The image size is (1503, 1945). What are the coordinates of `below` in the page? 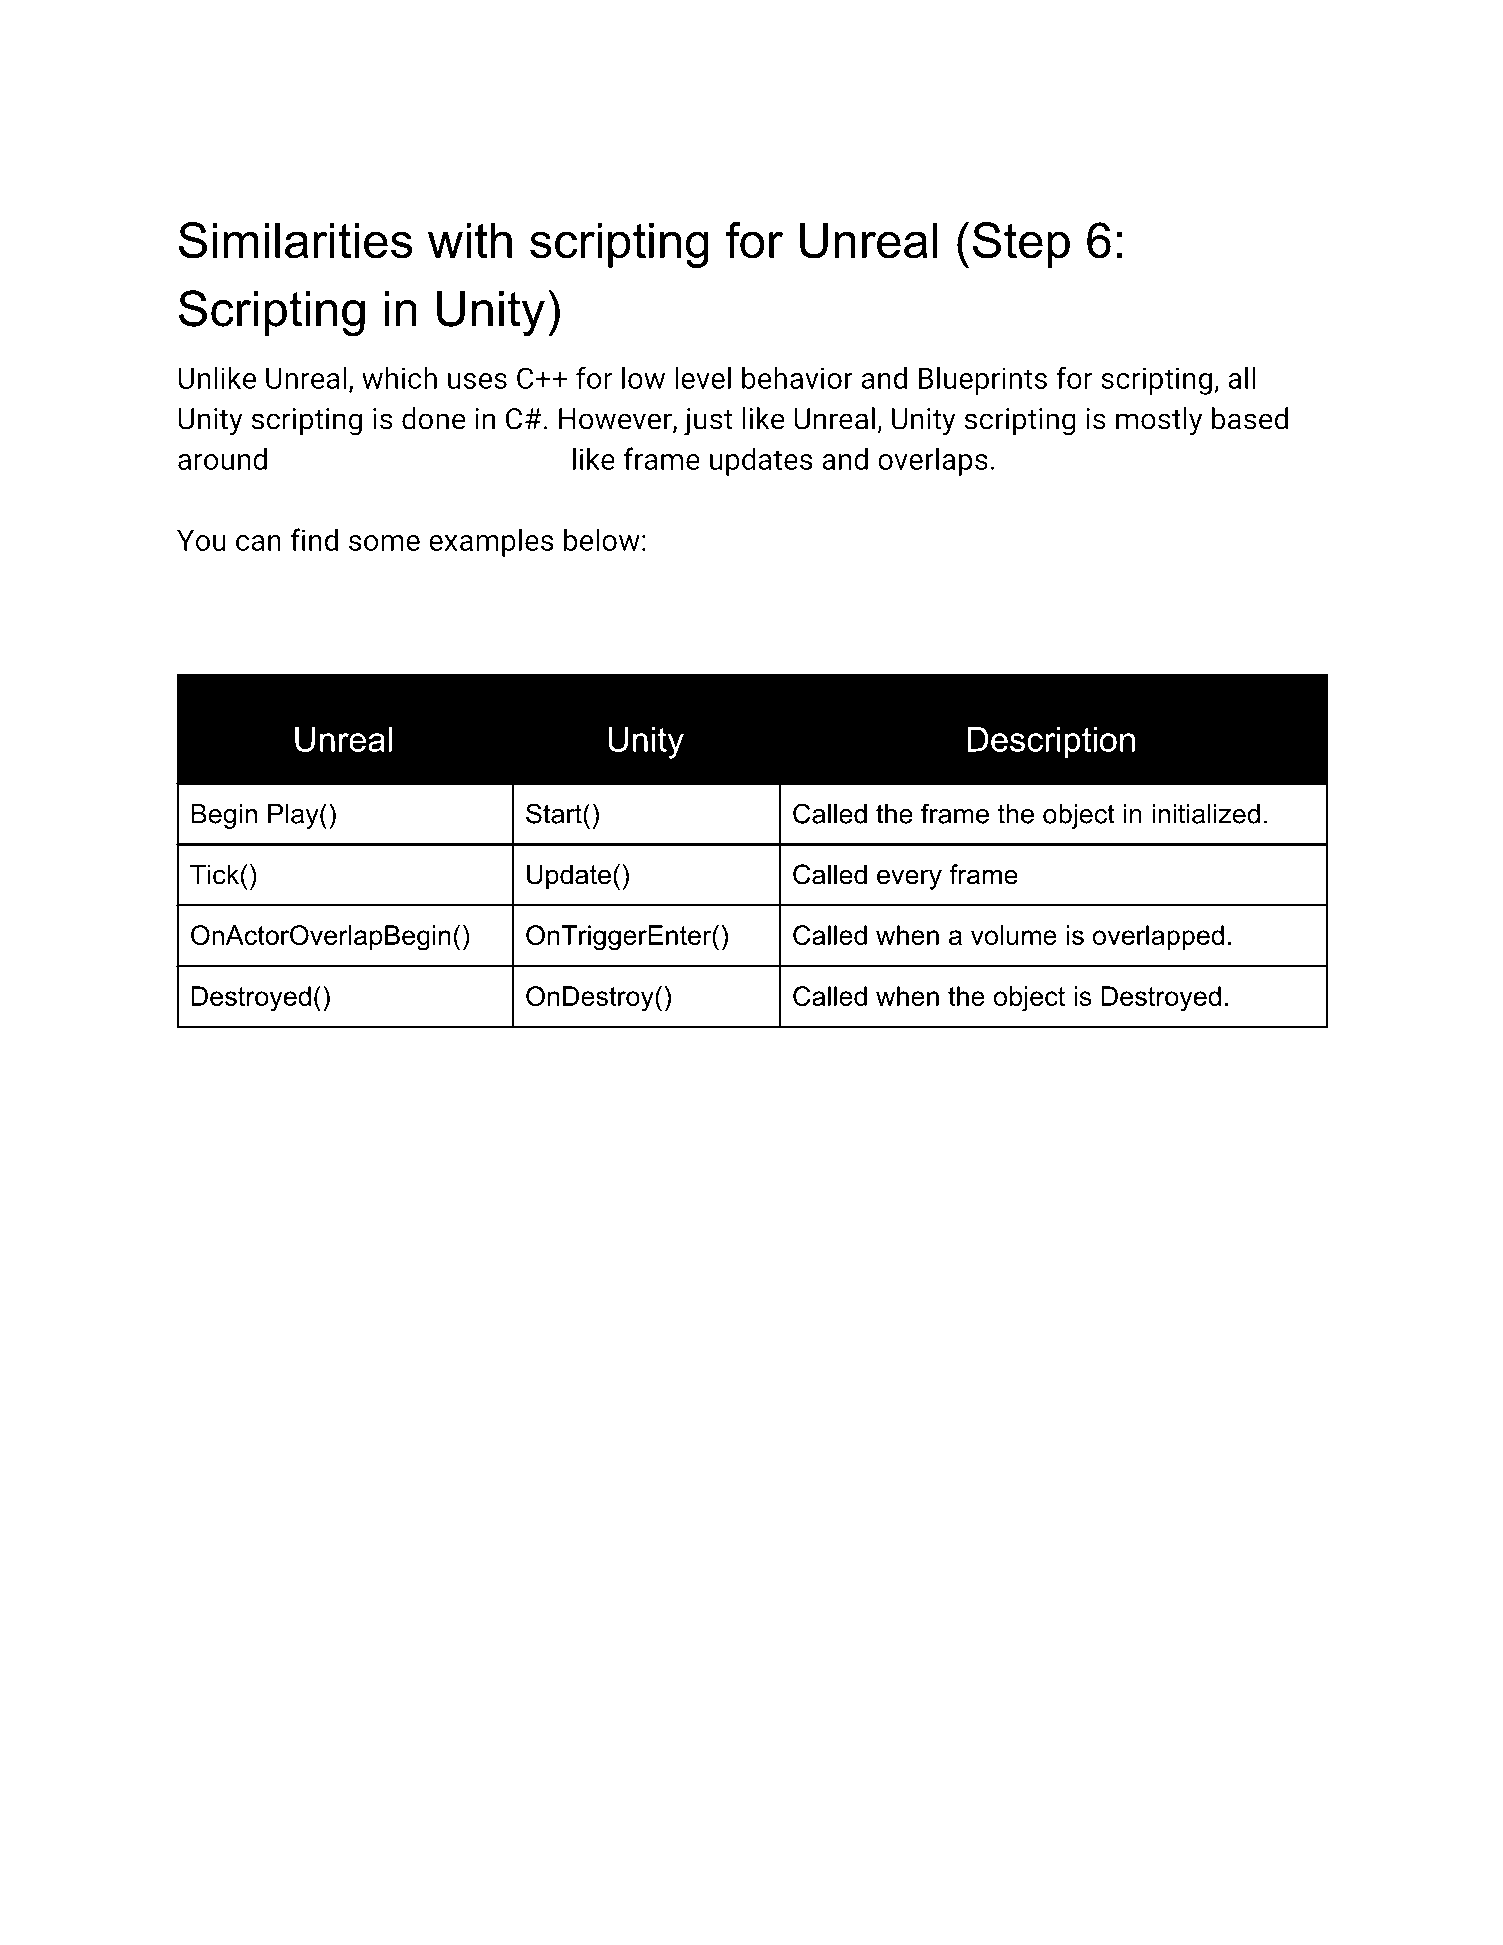 It's located at (602, 539).
